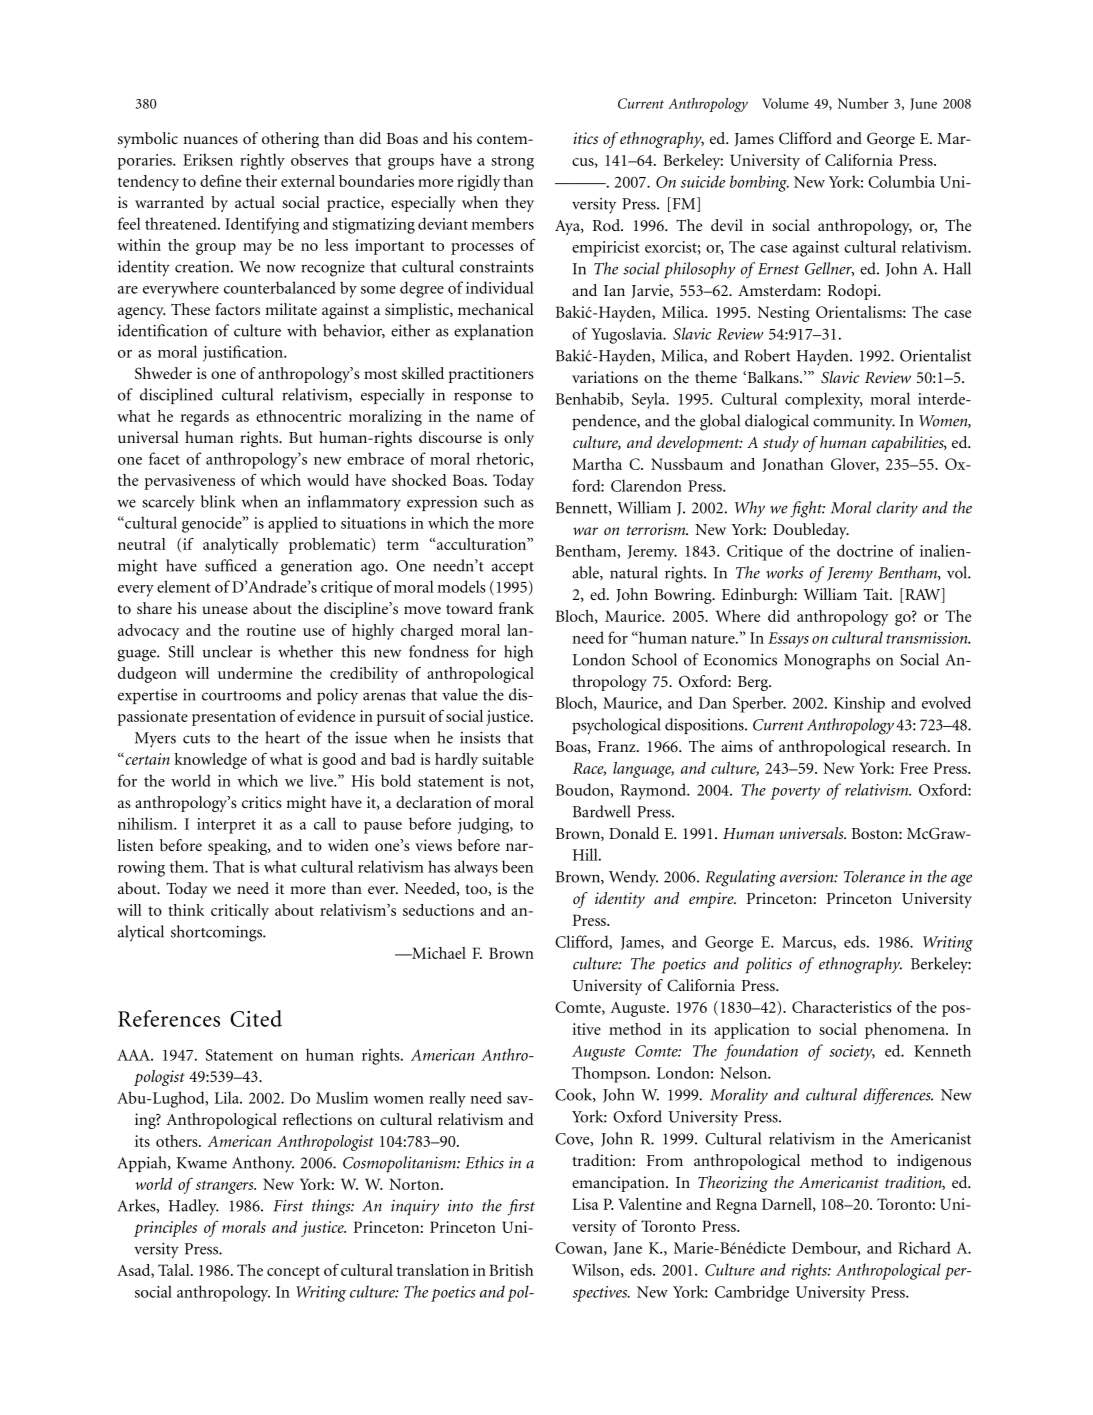 This screenshot has height=1415, width=1093. What do you see at coordinates (512, 163) in the screenshot?
I see `strong` at bounding box center [512, 163].
